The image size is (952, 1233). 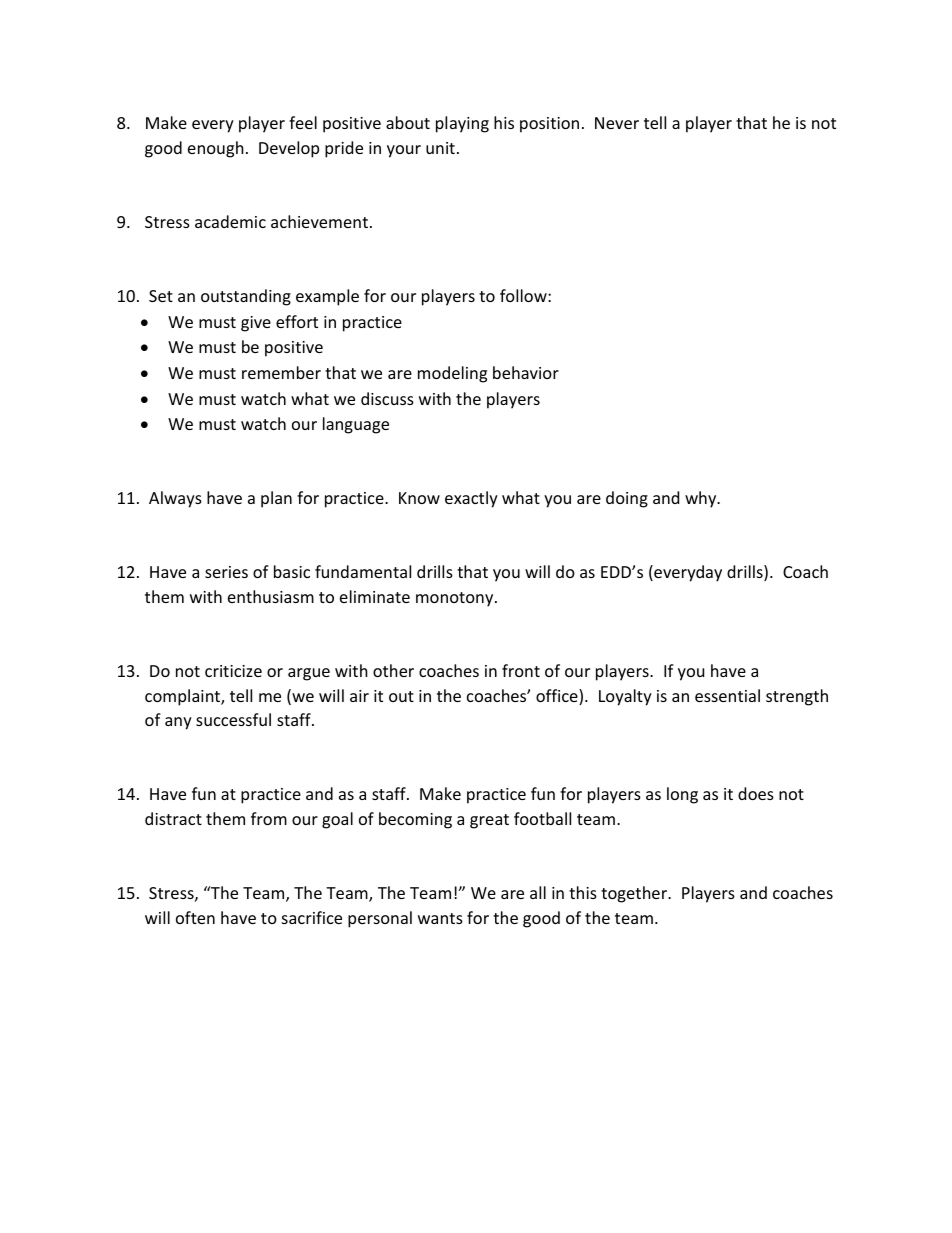 What do you see at coordinates (452, 374) in the image?
I see `modeling` at bounding box center [452, 374].
